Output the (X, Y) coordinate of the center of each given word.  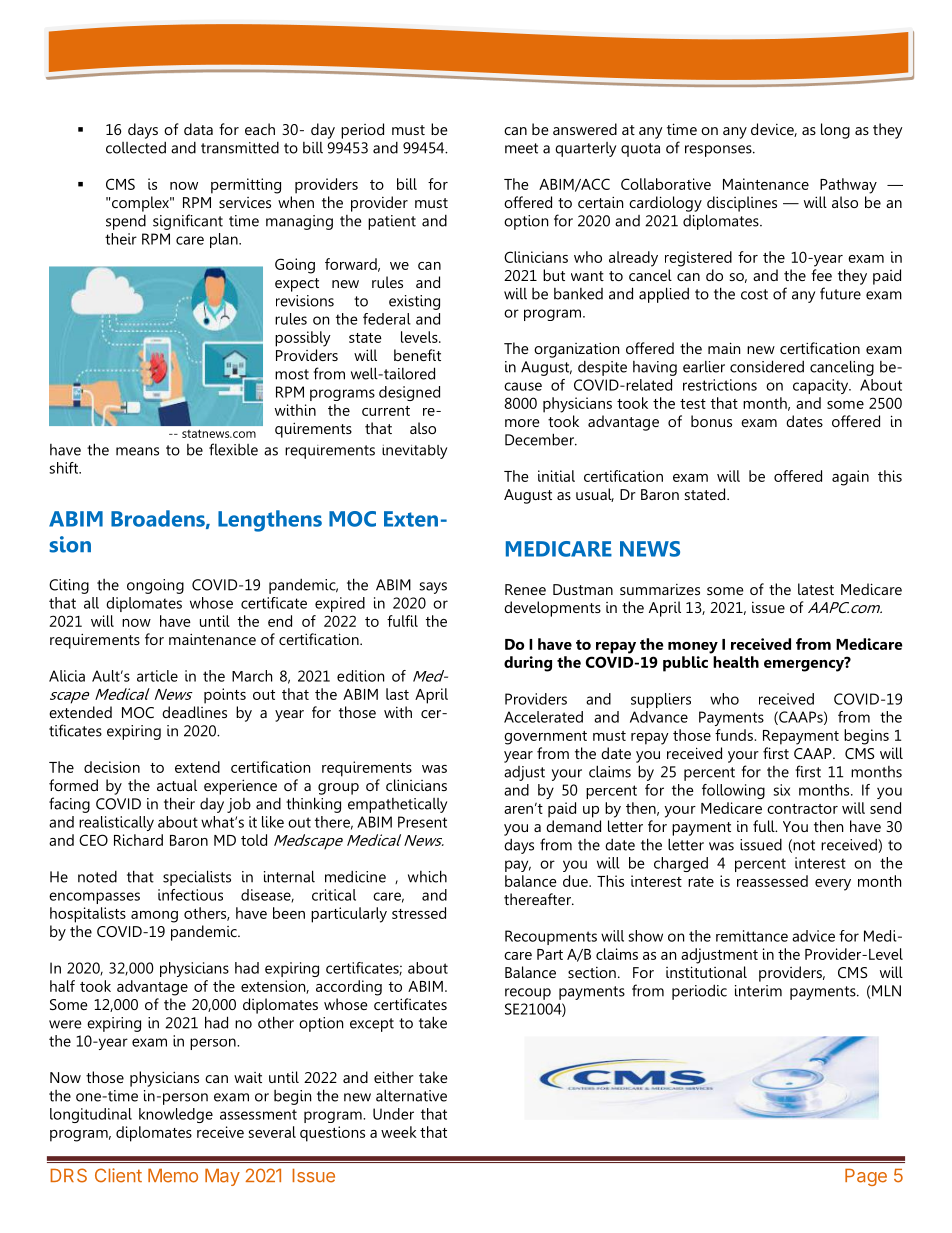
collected (136, 147)
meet (521, 148)
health (736, 662)
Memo (173, 1176)
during (528, 664)
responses (719, 151)
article (157, 676)
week (399, 1132)
